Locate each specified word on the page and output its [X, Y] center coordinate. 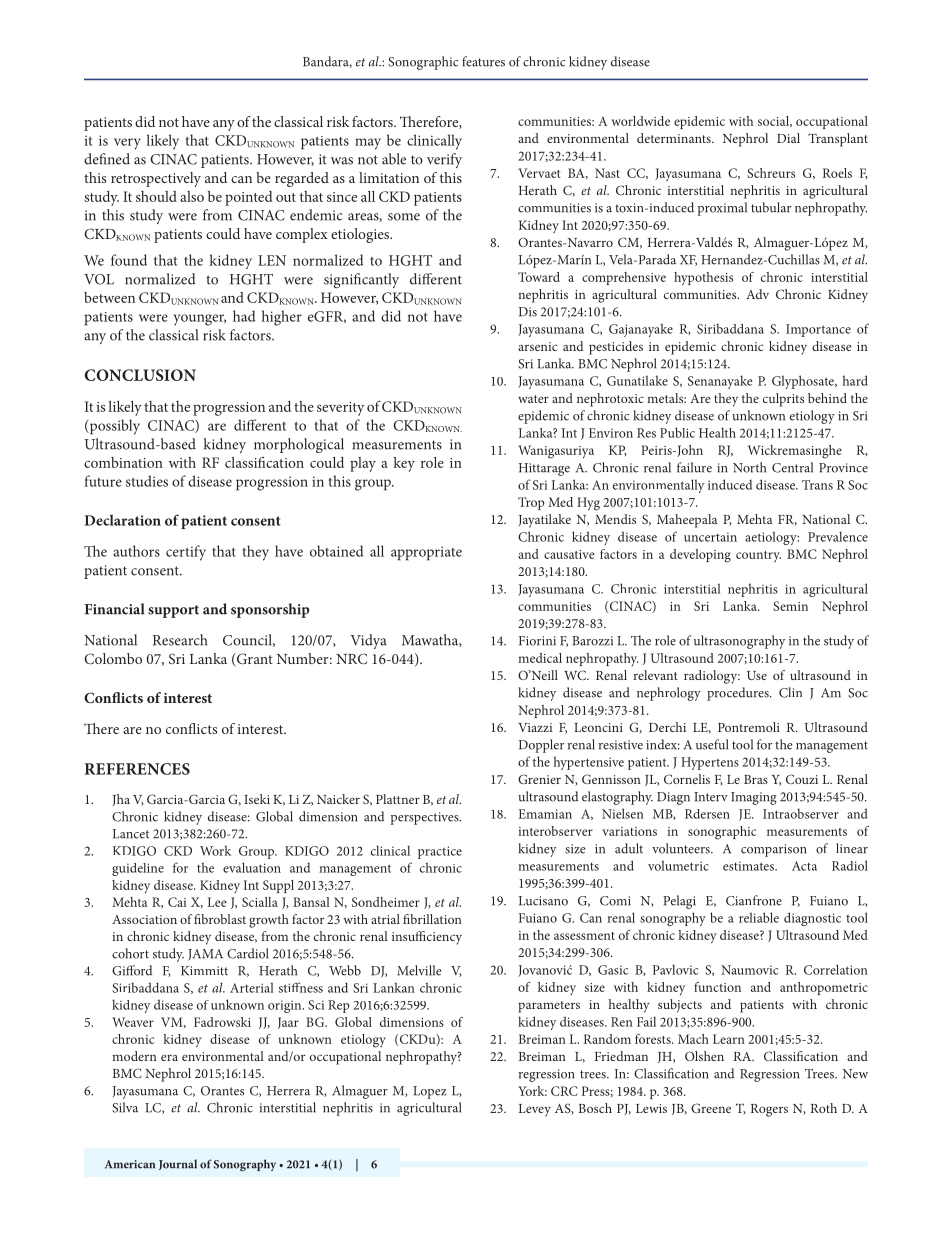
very [127, 144]
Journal [178, 1164]
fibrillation [432, 919]
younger [200, 320]
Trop [531, 503]
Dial [788, 138]
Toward [539, 277]
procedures [739, 694]
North [749, 467]
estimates [749, 866]
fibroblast [220, 919]
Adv [757, 294]
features [483, 61]
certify [186, 553]
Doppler [541, 746]
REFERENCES [137, 769]
